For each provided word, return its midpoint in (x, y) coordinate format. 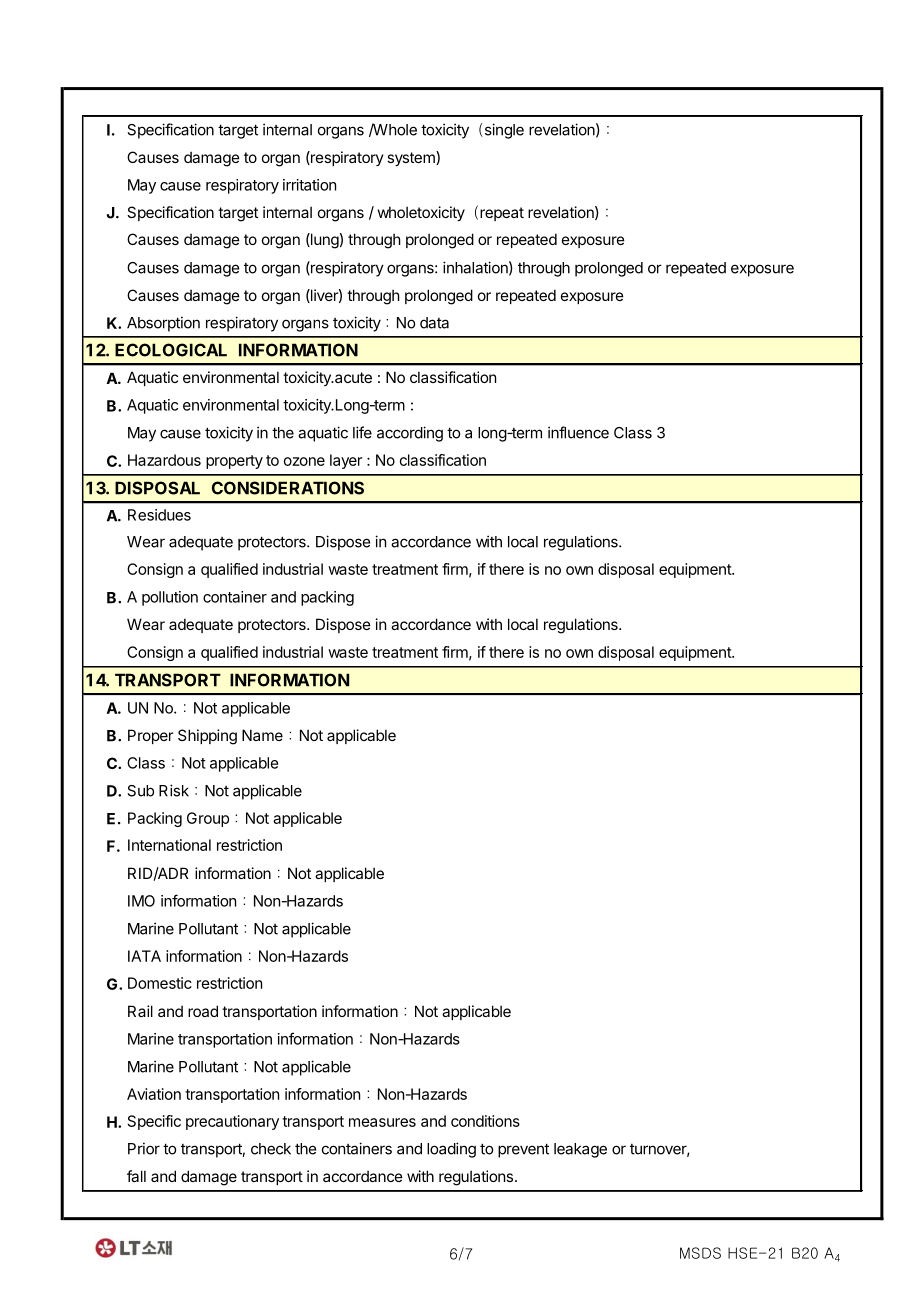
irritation (309, 185)
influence (578, 432)
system (412, 158)
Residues (159, 515)
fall (136, 1176)
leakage (580, 1150)
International (169, 845)
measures (382, 1122)
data (434, 323)
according (410, 434)
